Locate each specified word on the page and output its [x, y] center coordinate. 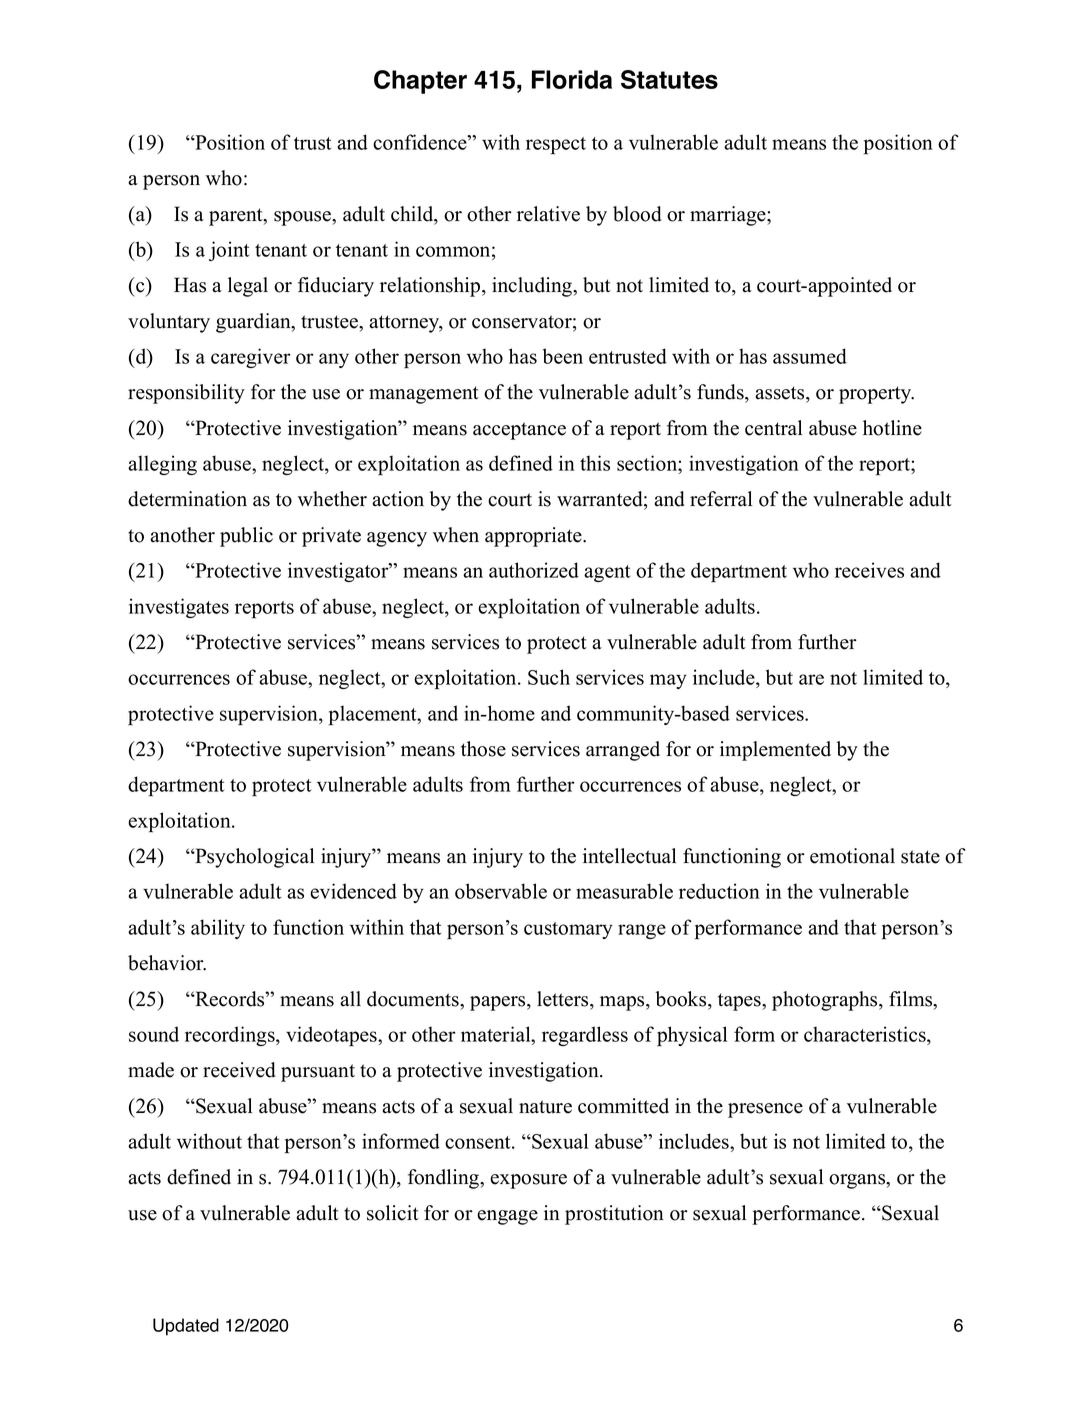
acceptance [519, 431]
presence [765, 1110]
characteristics [866, 1034]
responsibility [186, 394]
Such [549, 677]
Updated [186, 1327]
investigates [179, 608]
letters [564, 1000]
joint [229, 251]
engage [507, 1217]
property [876, 395]
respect [556, 146]
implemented [775, 751]
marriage [729, 216]
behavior [167, 963]
